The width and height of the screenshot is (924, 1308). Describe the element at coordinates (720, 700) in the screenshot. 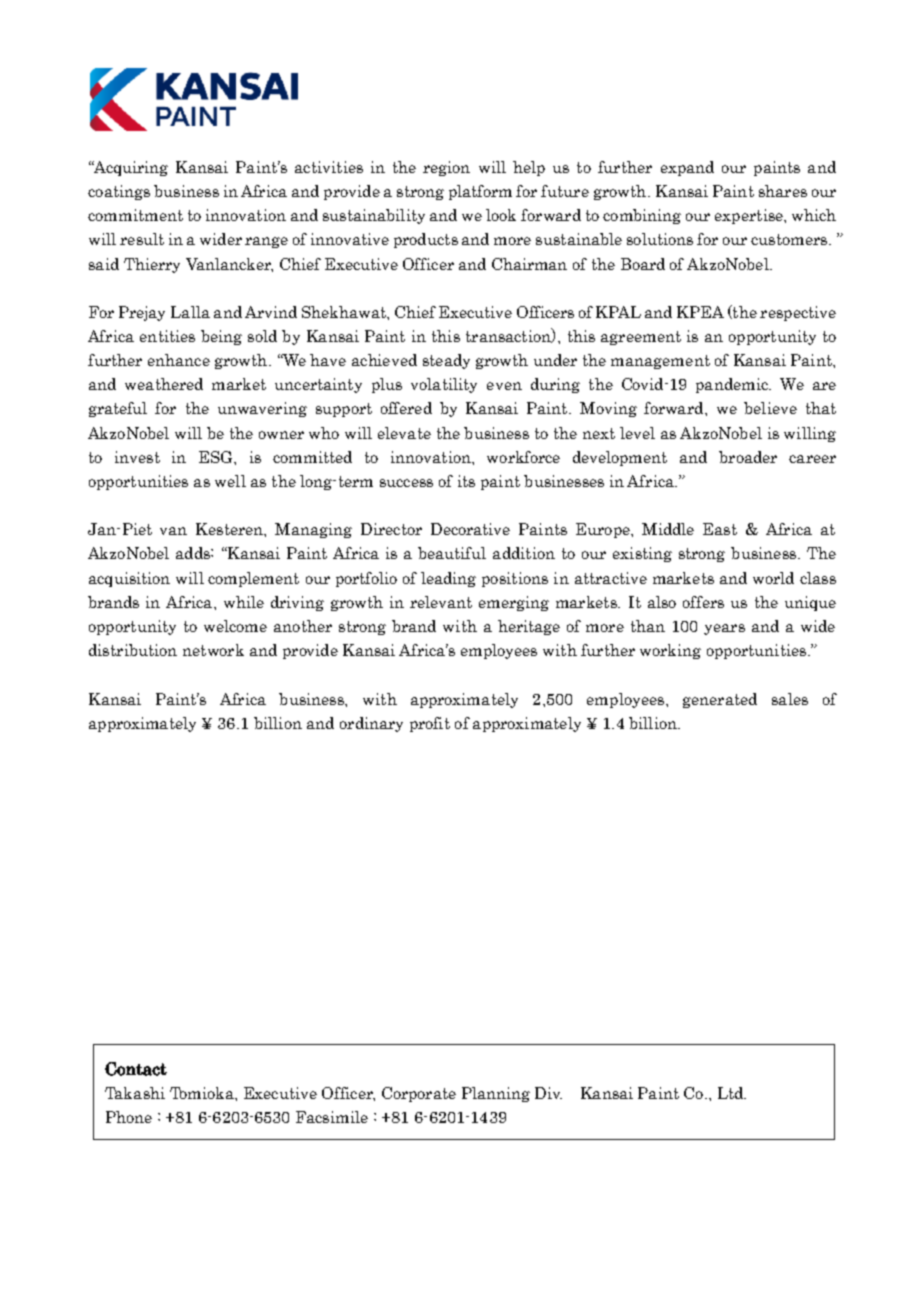

I see `generated` at that location.
